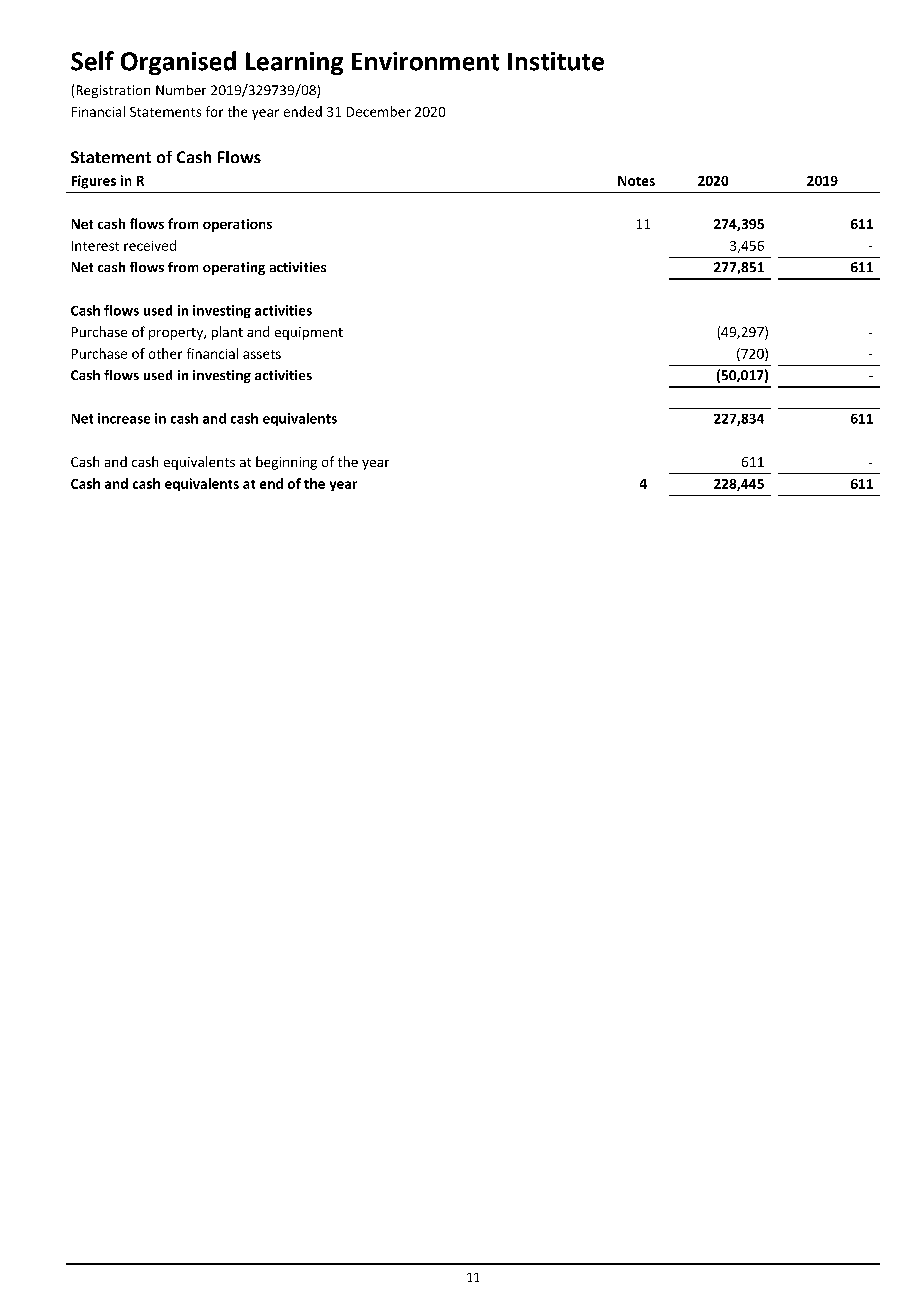 The height and width of the screenshot is (1308, 924). I want to click on Notes, so click(636, 181).
